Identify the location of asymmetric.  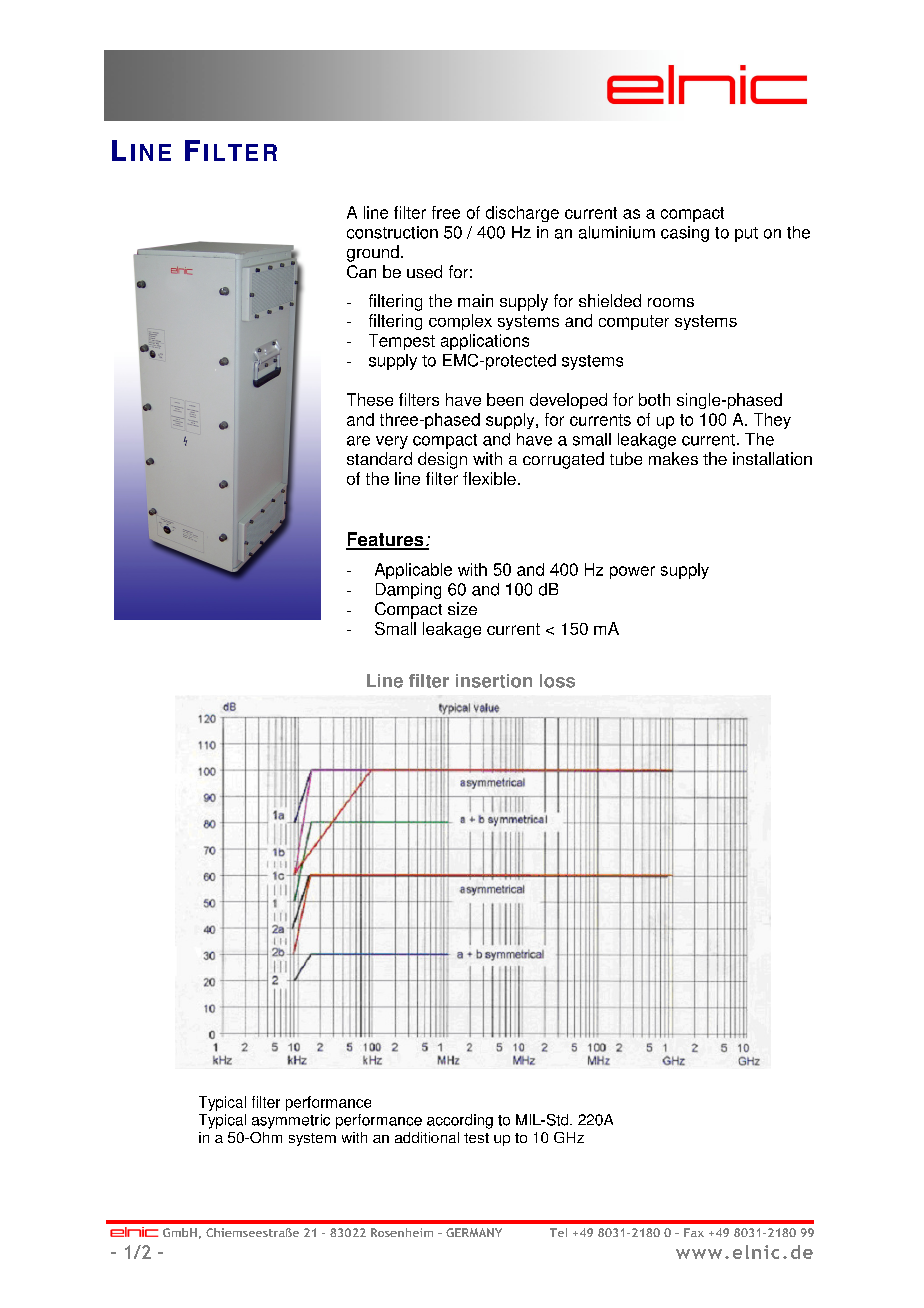
(291, 1121).
